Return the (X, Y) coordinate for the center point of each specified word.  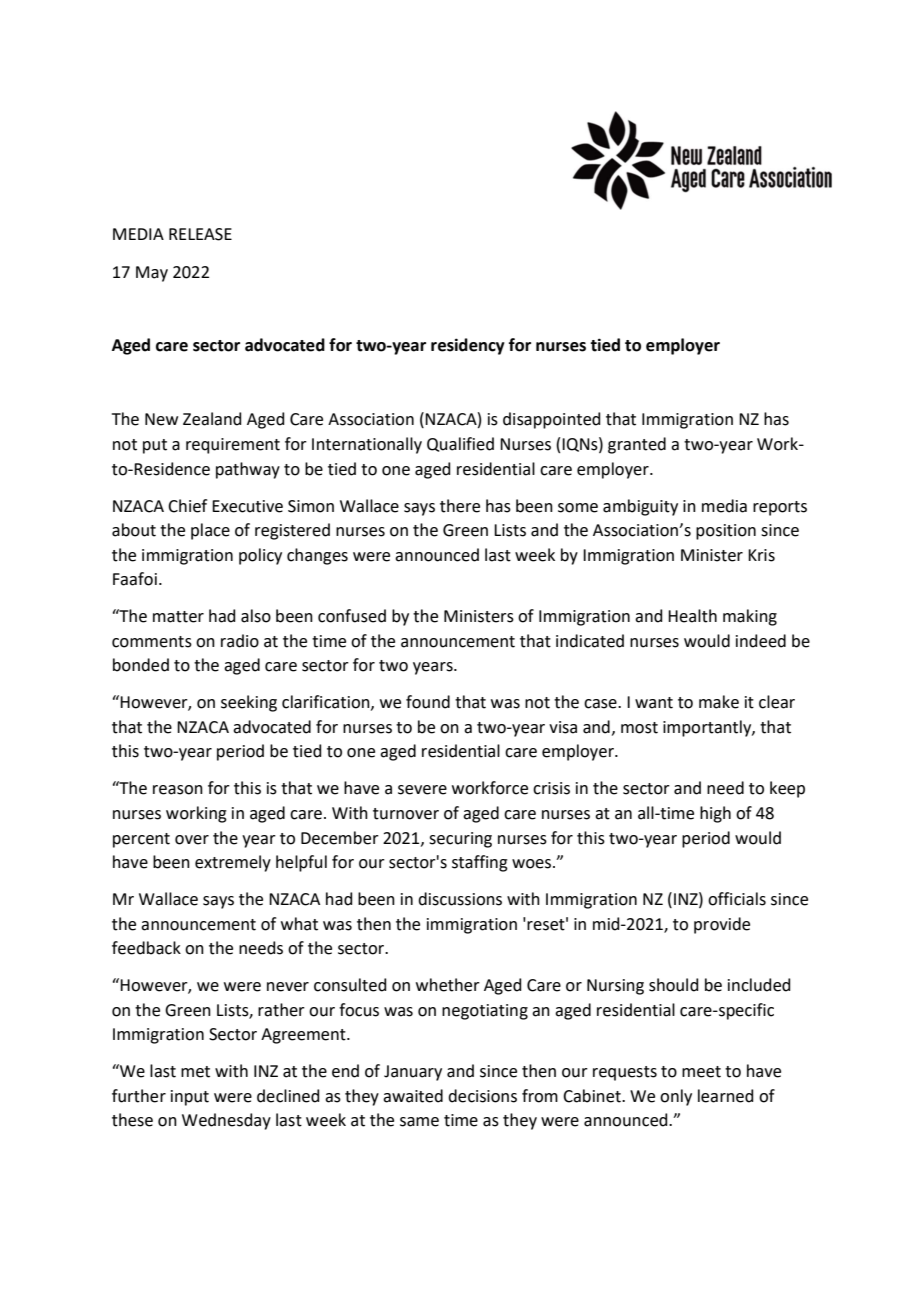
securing (460, 840)
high (715, 814)
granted (637, 445)
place (210, 531)
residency (468, 346)
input (190, 1098)
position (726, 532)
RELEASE (200, 234)
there (460, 506)
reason (178, 790)
